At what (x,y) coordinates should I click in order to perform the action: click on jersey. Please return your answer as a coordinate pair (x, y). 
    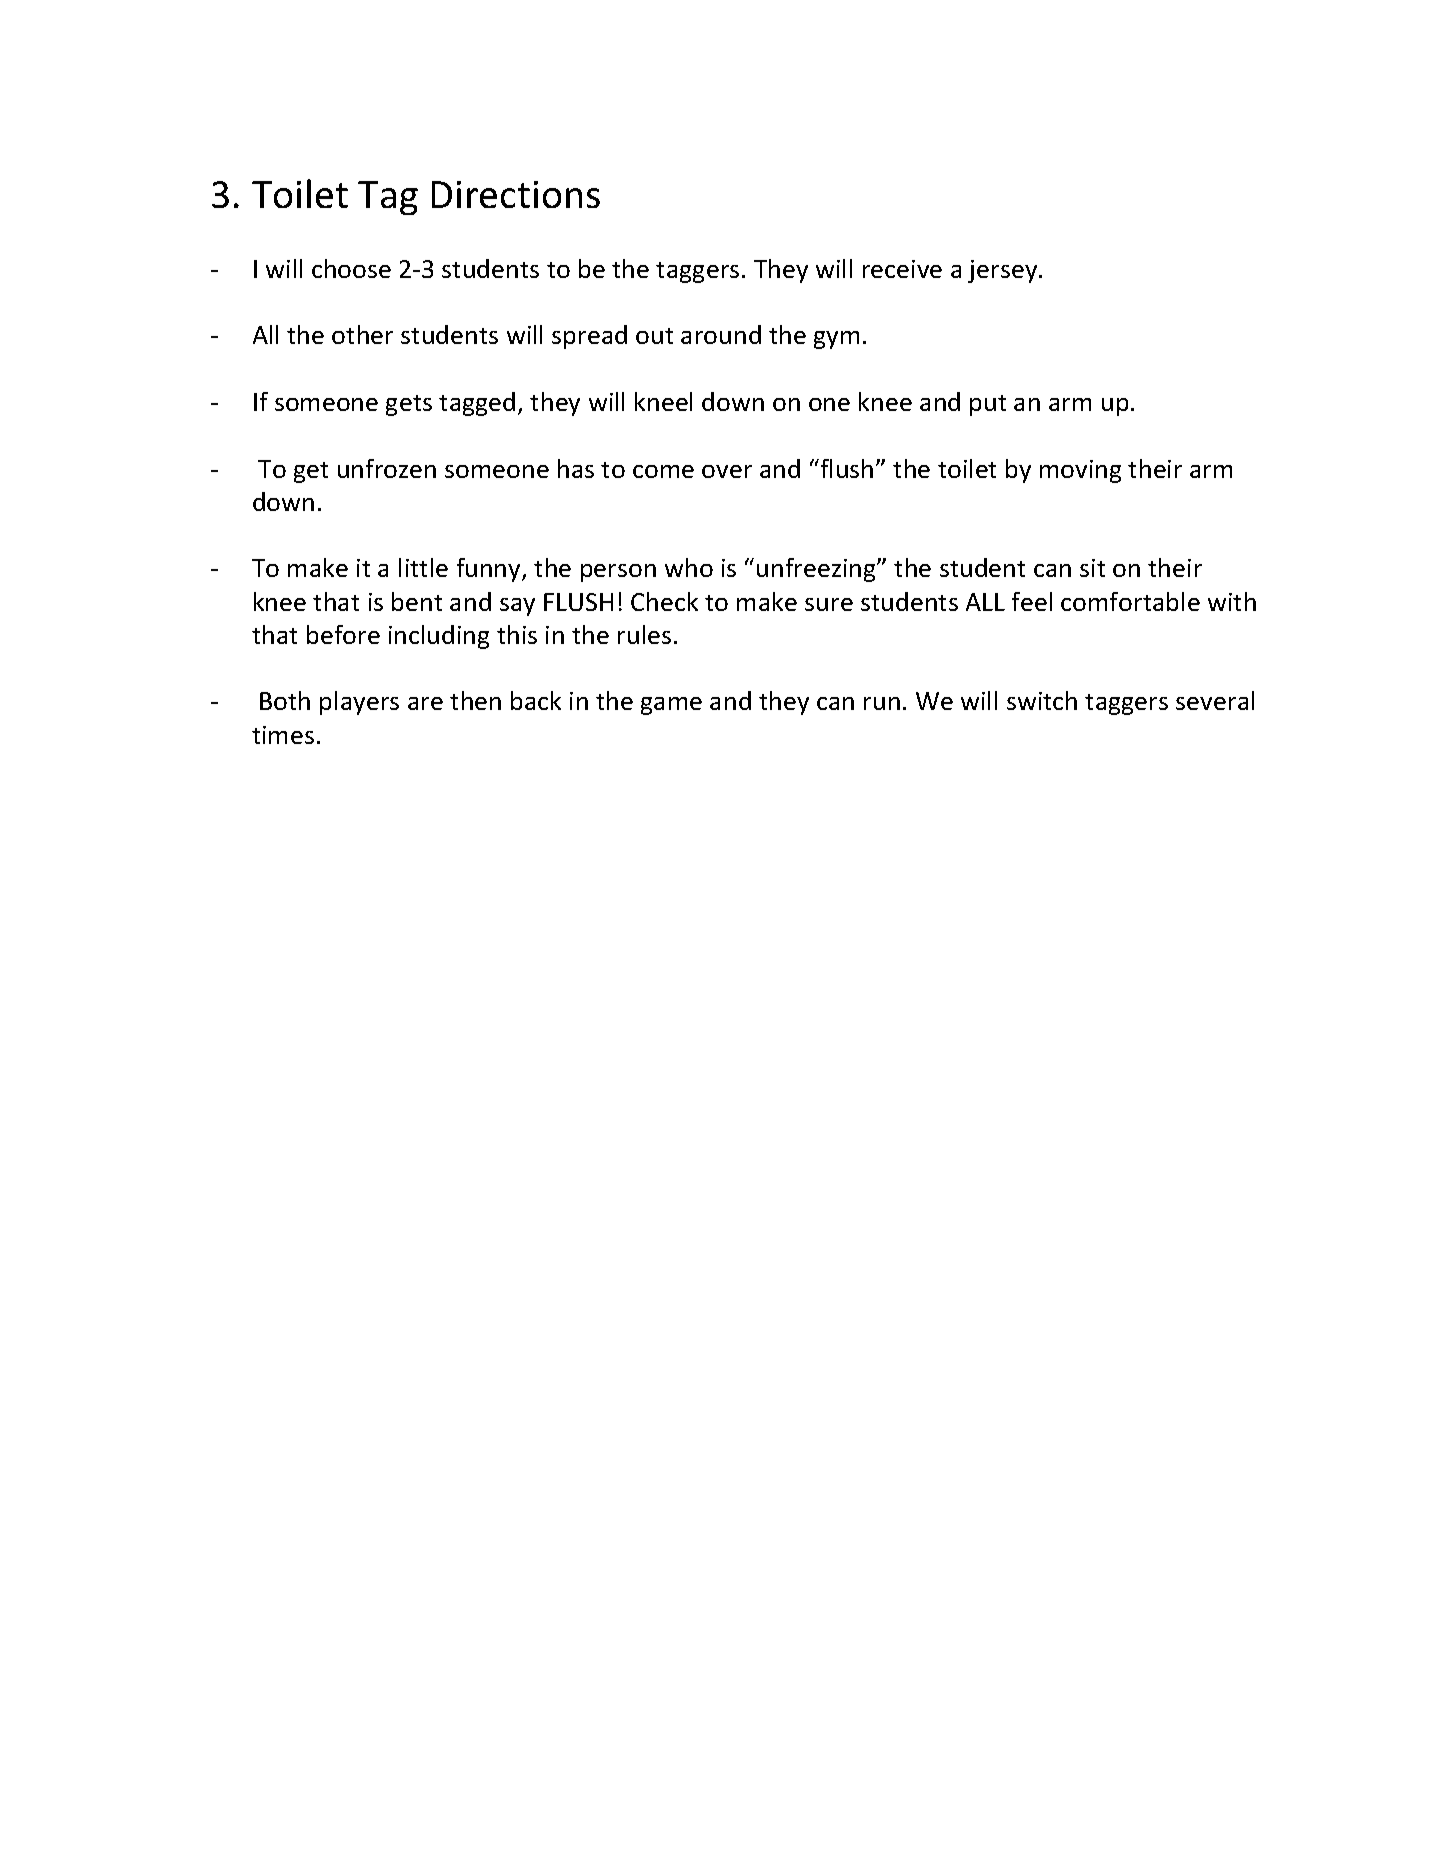
    Looking at the image, I should click on (1002, 271).
